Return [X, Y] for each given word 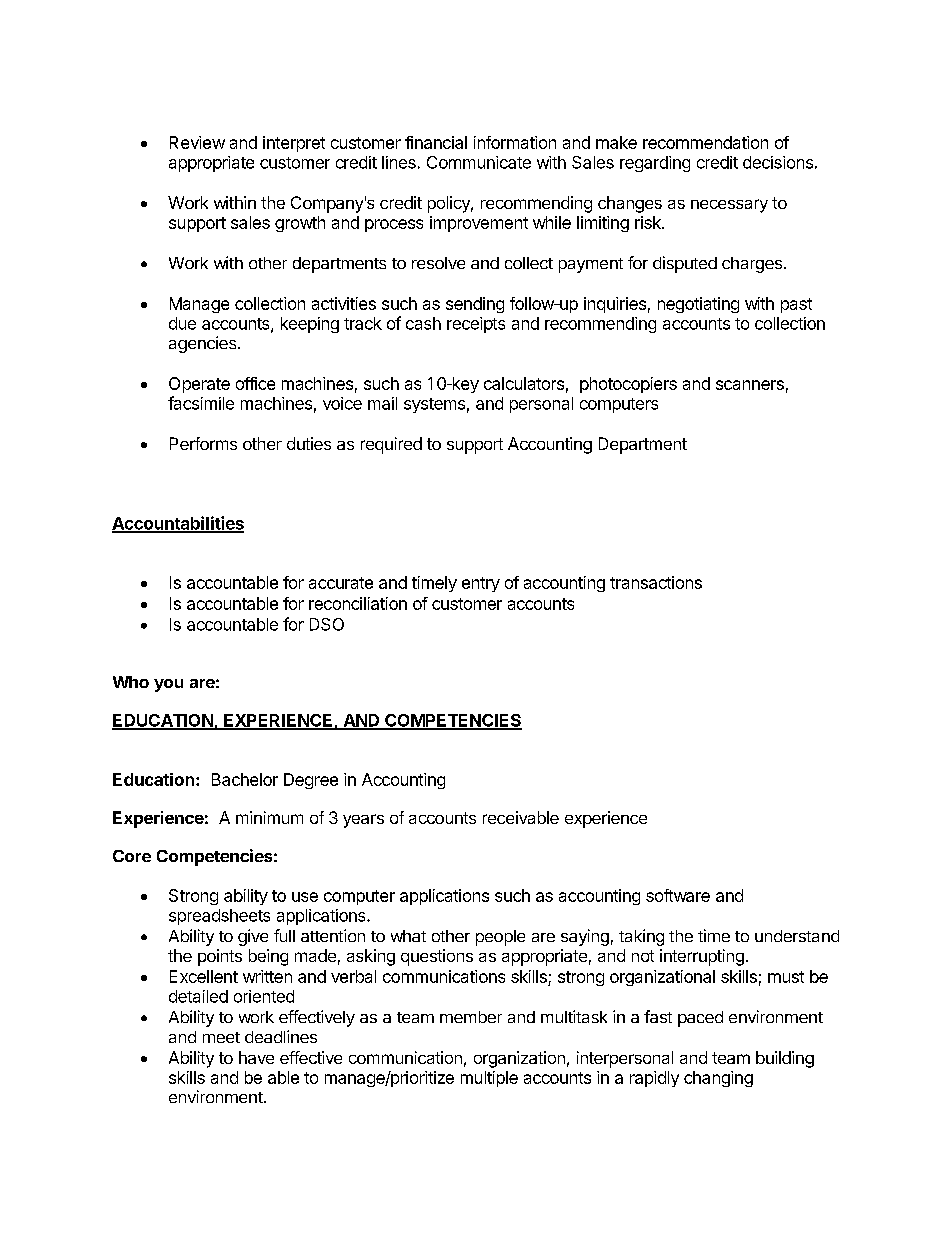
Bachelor [245, 779]
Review [197, 142]
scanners [750, 385]
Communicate [479, 162]
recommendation [705, 142]
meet [221, 1037]
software [678, 895]
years [363, 821]
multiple [489, 1079]
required [391, 445]
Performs [203, 443]
